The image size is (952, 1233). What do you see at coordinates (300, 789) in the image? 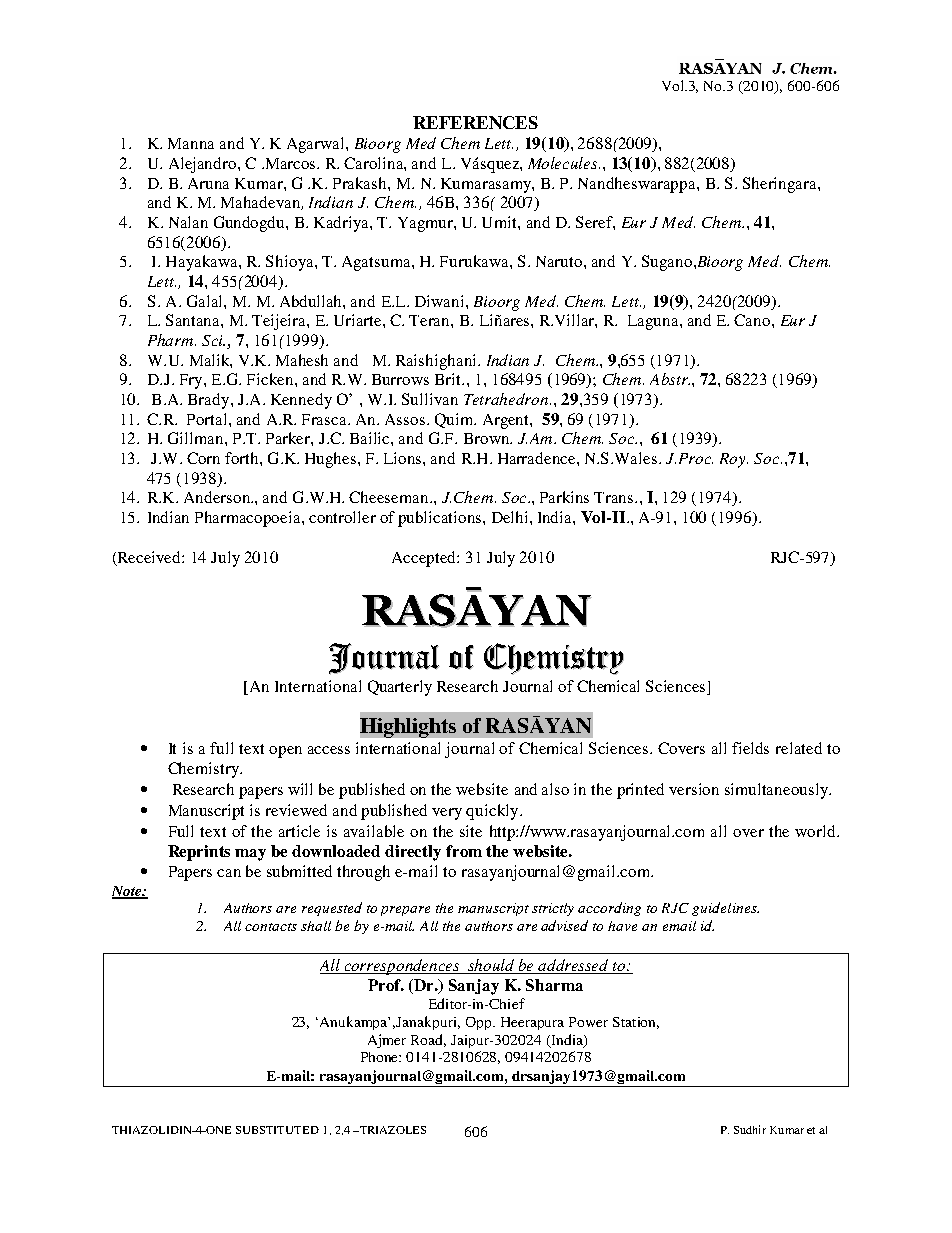
I see `will` at bounding box center [300, 789].
